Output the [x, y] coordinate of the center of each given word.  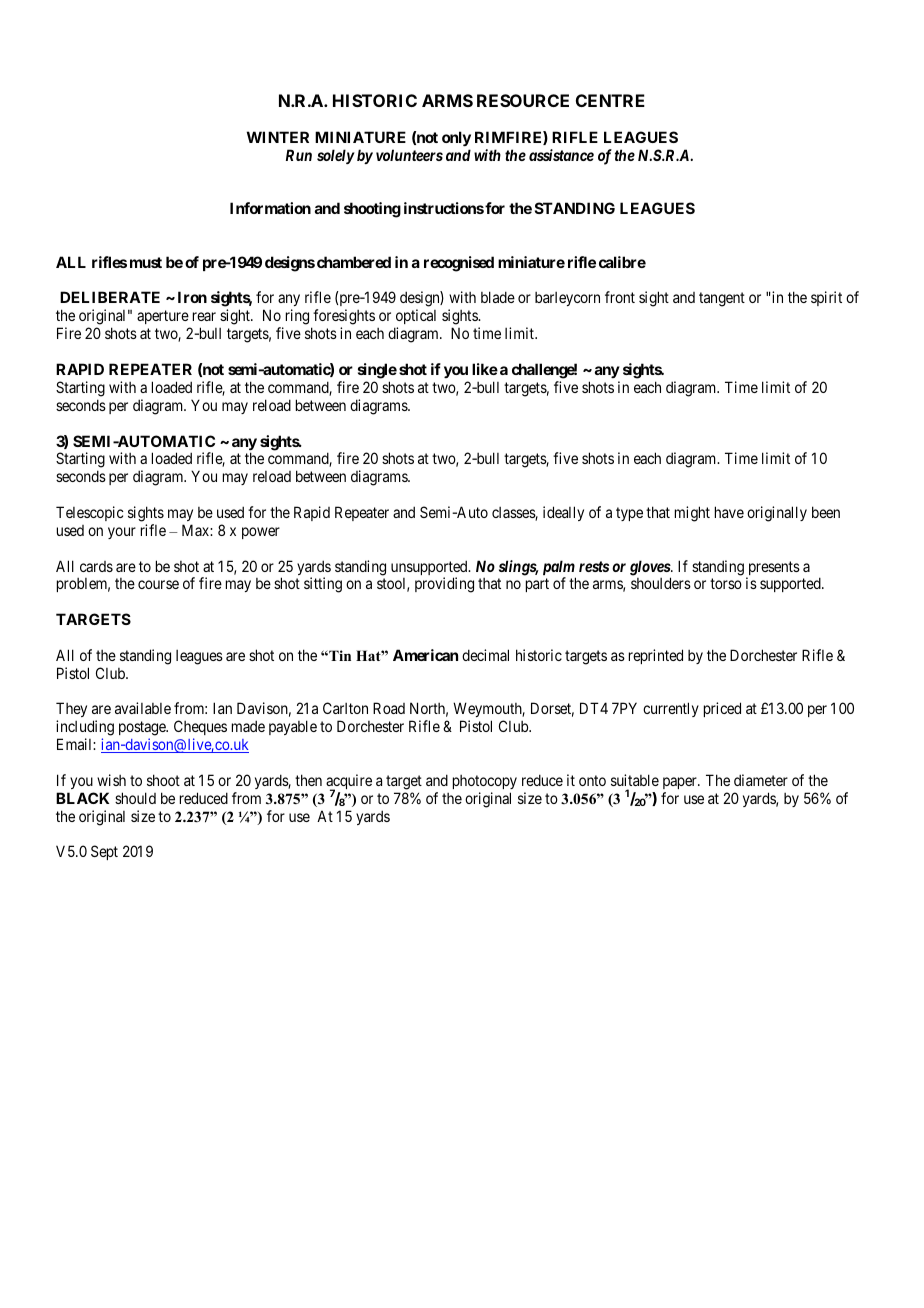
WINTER [278, 137]
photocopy [485, 782]
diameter [761, 780]
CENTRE [610, 100]
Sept [104, 852]
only [456, 139]
